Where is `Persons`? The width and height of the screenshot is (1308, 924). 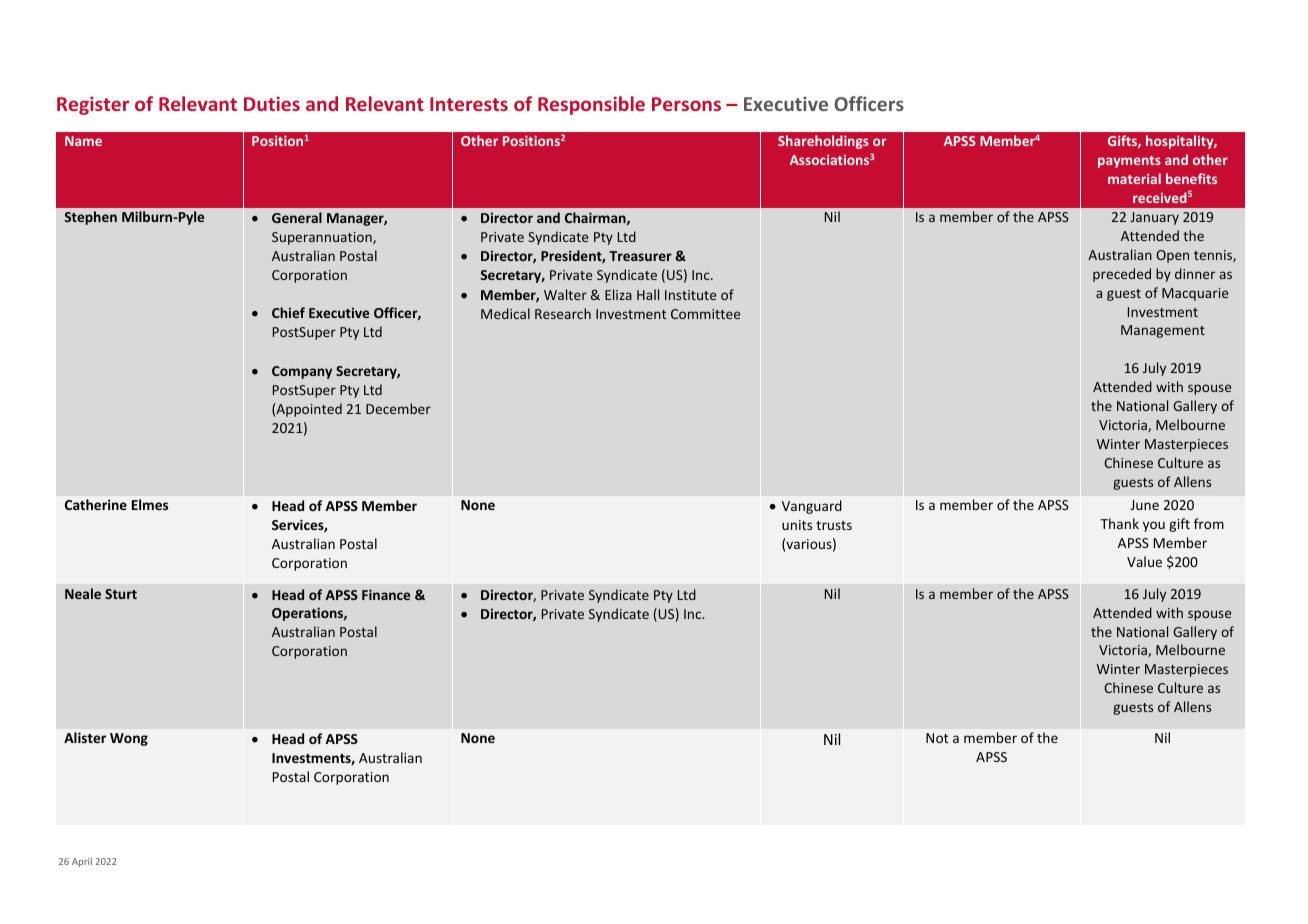
Persons is located at coordinates (686, 104).
